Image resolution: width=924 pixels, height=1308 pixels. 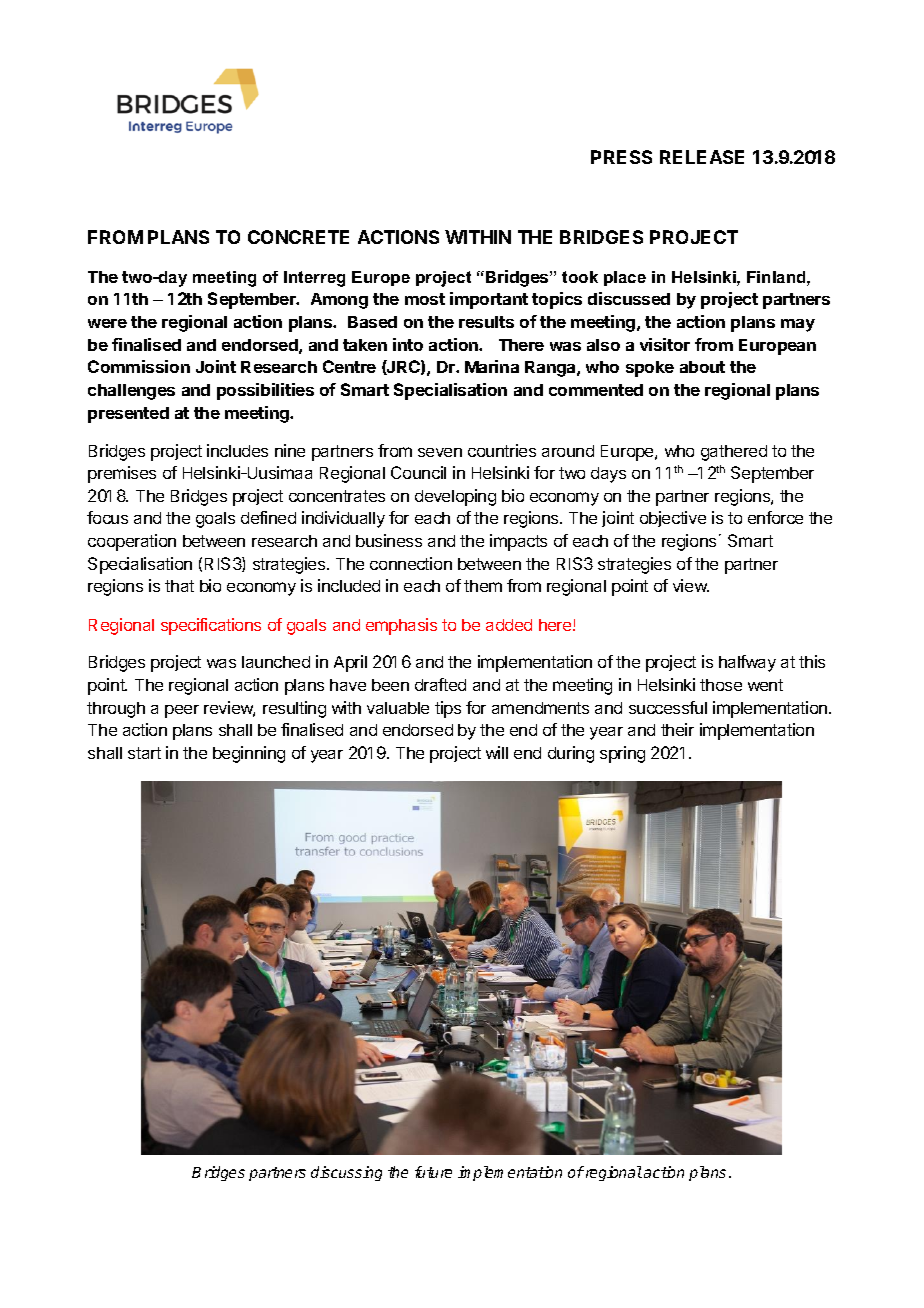 What do you see at coordinates (677, 729) in the screenshot?
I see `their` at bounding box center [677, 729].
